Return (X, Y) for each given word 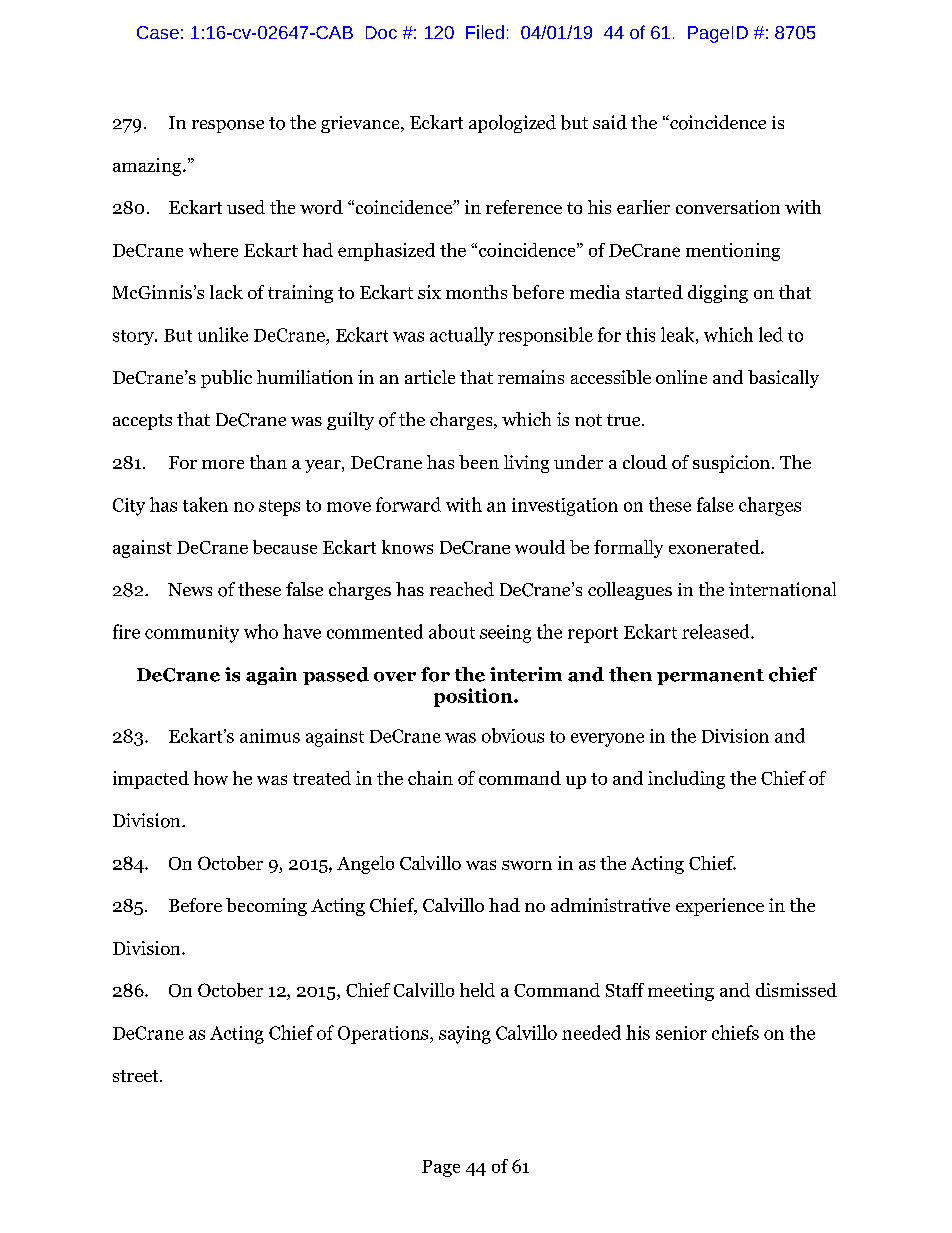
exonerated (715, 547)
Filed (485, 32)
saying (465, 1035)
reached (462, 589)
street (137, 1076)
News (190, 589)
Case (158, 32)
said (610, 122)
